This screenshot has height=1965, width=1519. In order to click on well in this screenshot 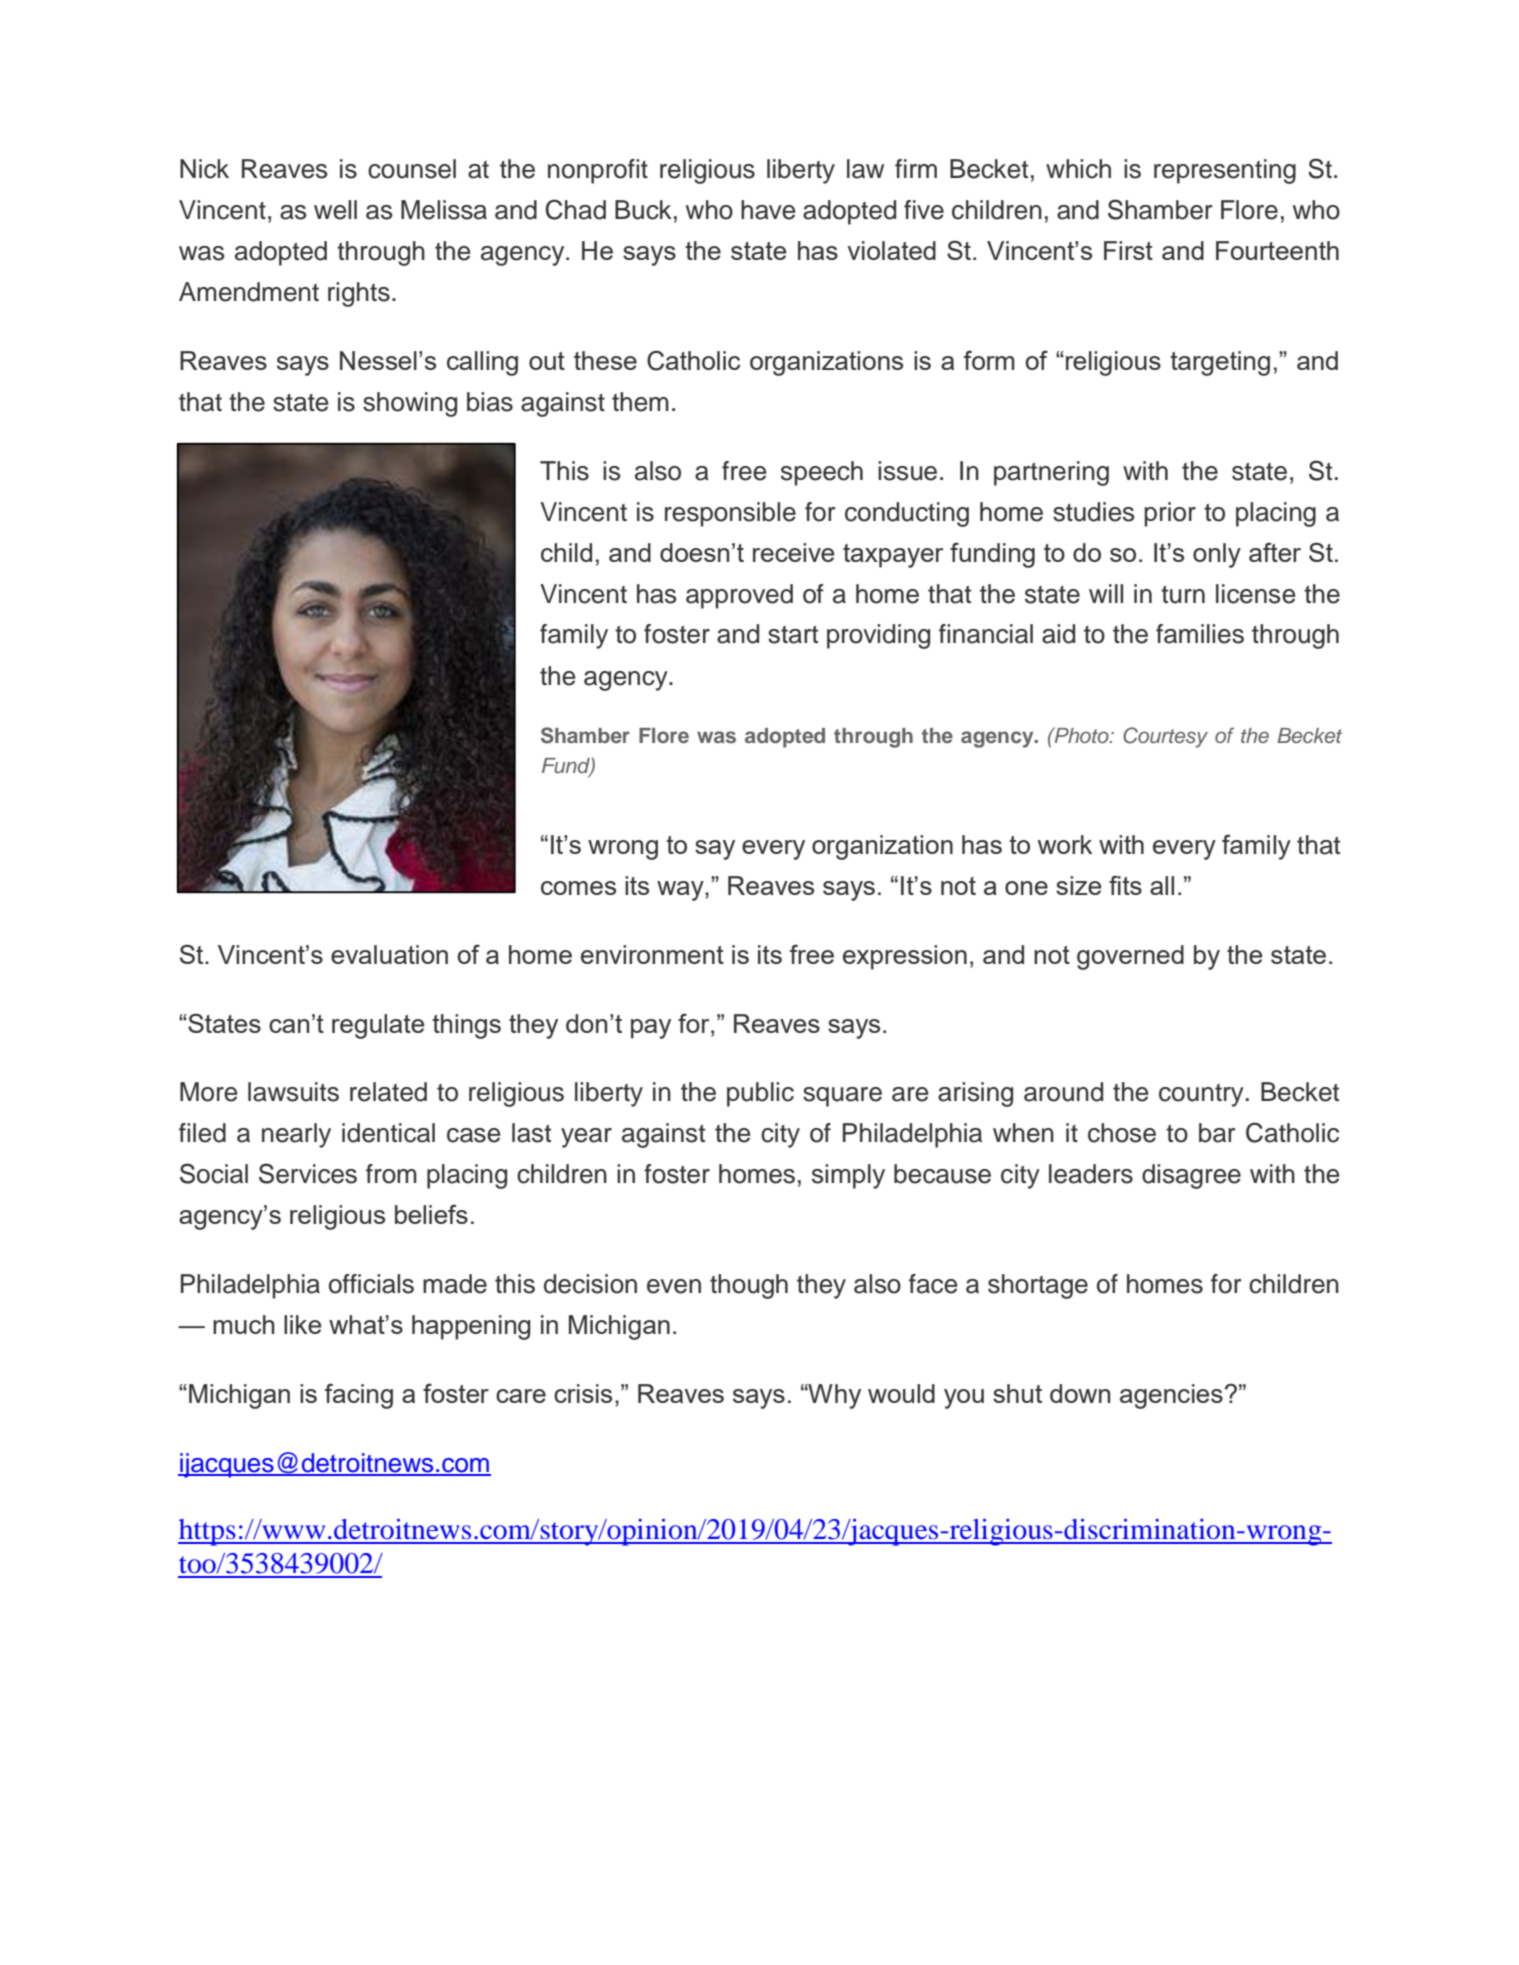, I will do `click(335, 210)`.
